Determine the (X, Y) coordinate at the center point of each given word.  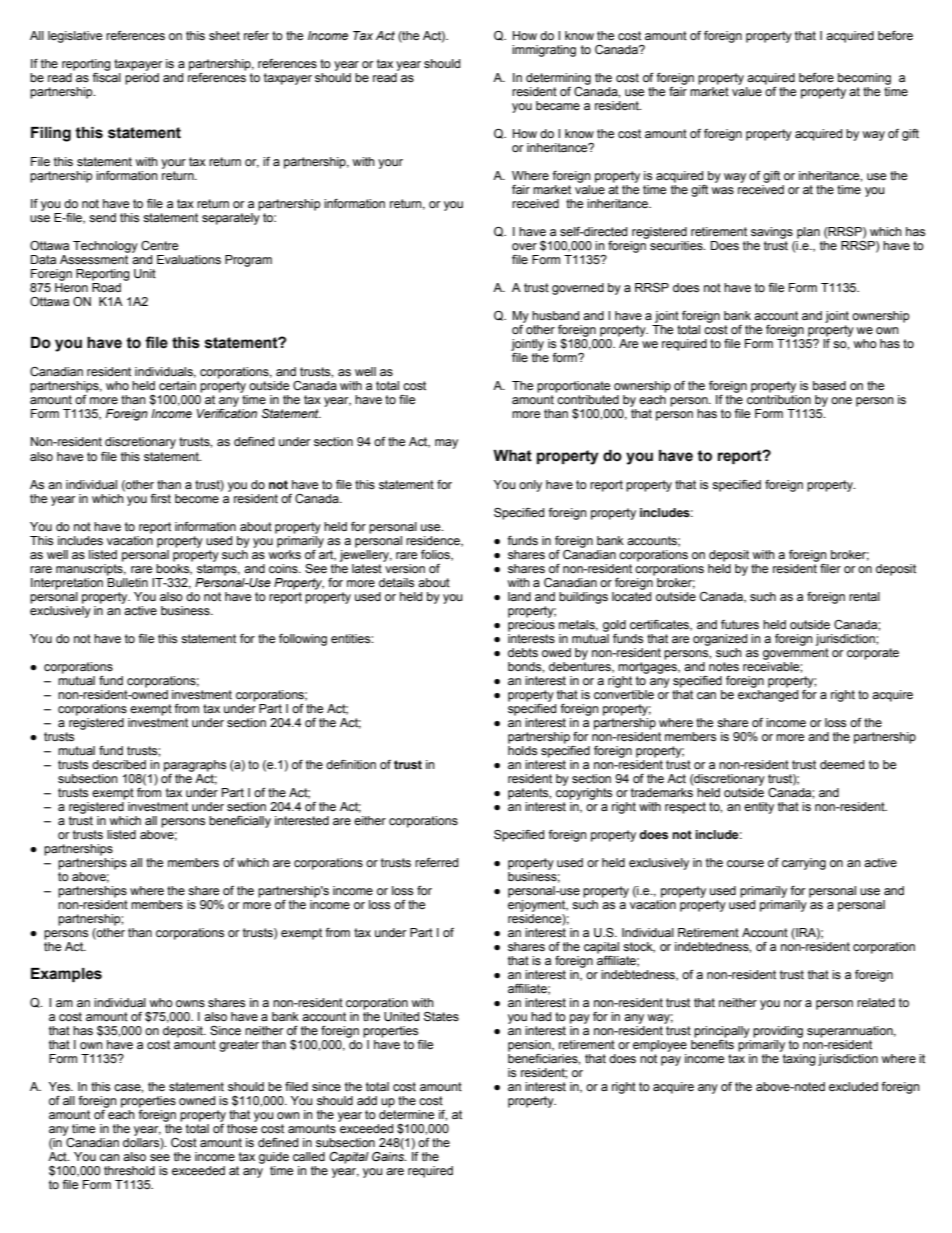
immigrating (544, 51)
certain (177, 386)
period (142, 79)
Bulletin (127, 581)
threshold (129, 1171)
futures (740, 625)
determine (406, 1115)
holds (522, 749)
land (519, 596)
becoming (864, 79)
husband (555, 315)
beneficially (240, 822)
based (829, 386)
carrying (804, 864)
